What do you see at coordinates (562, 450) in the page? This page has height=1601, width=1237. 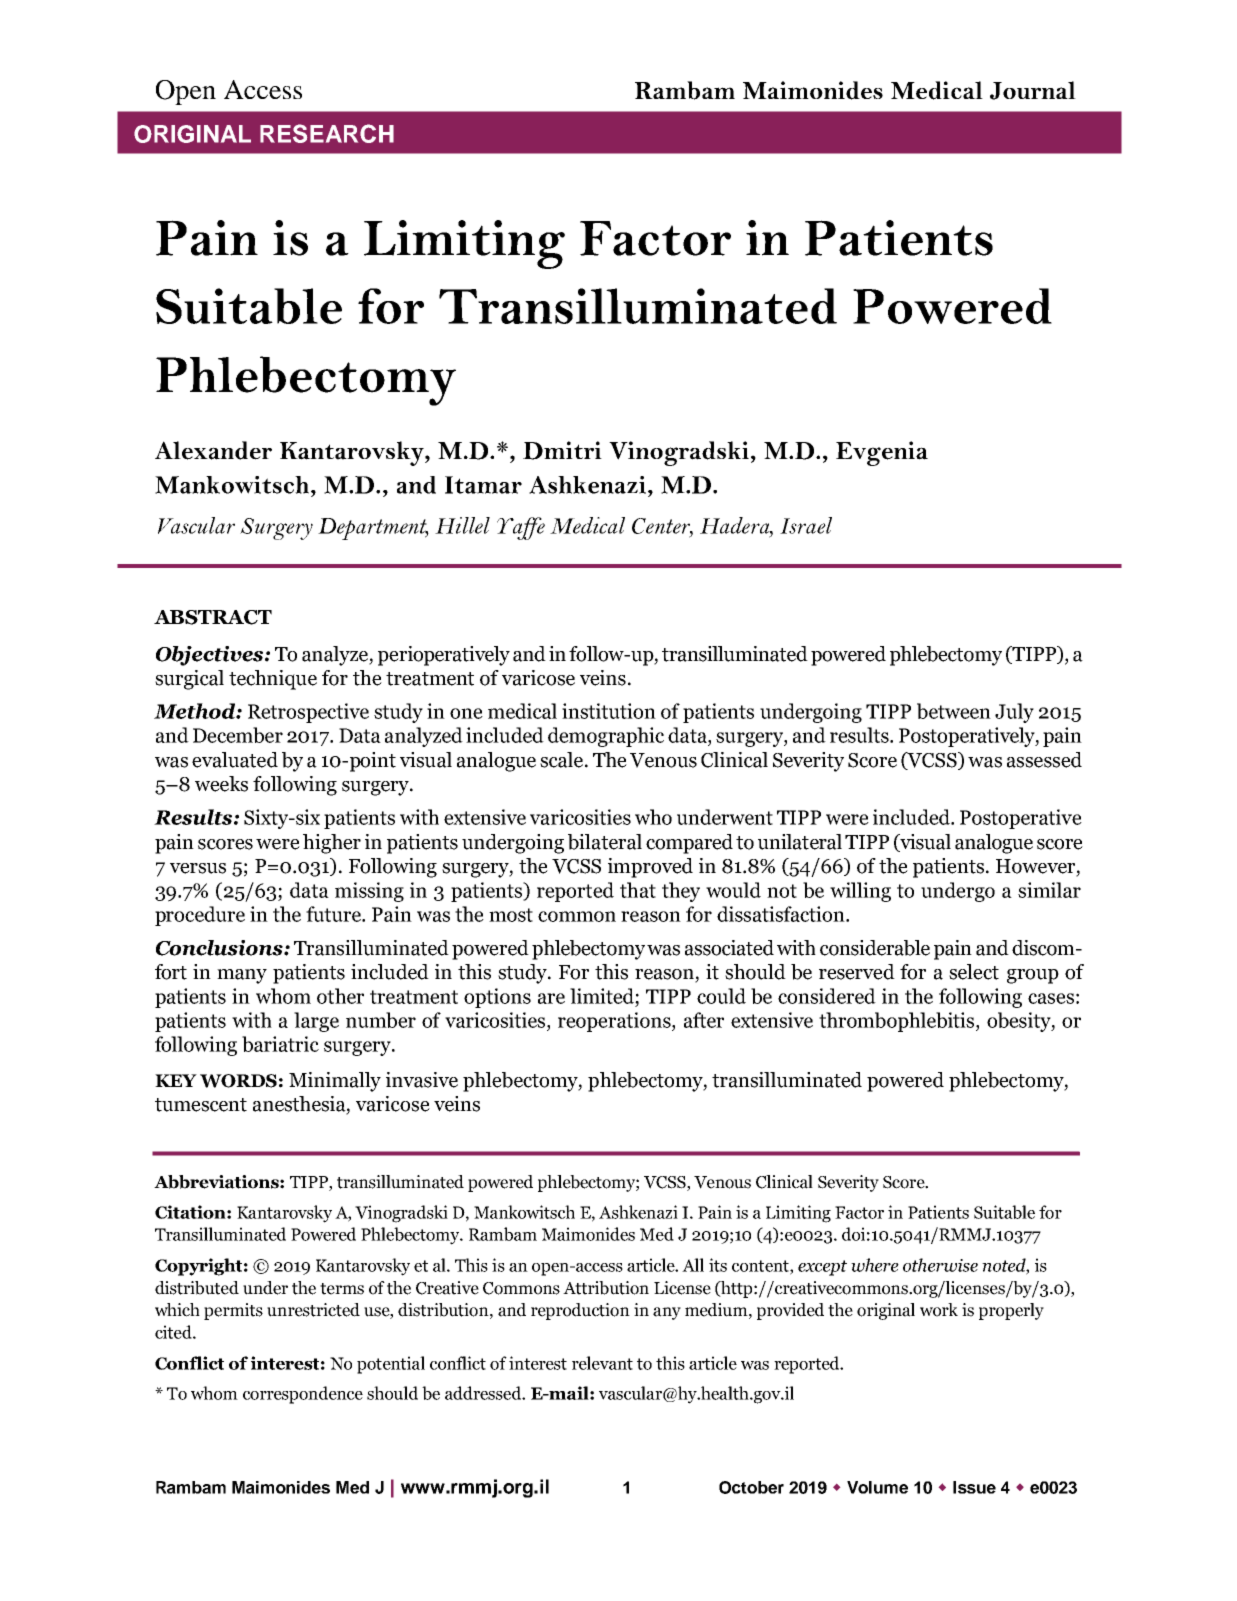 I see `Dmitri` at bounding box center [562, 450].
